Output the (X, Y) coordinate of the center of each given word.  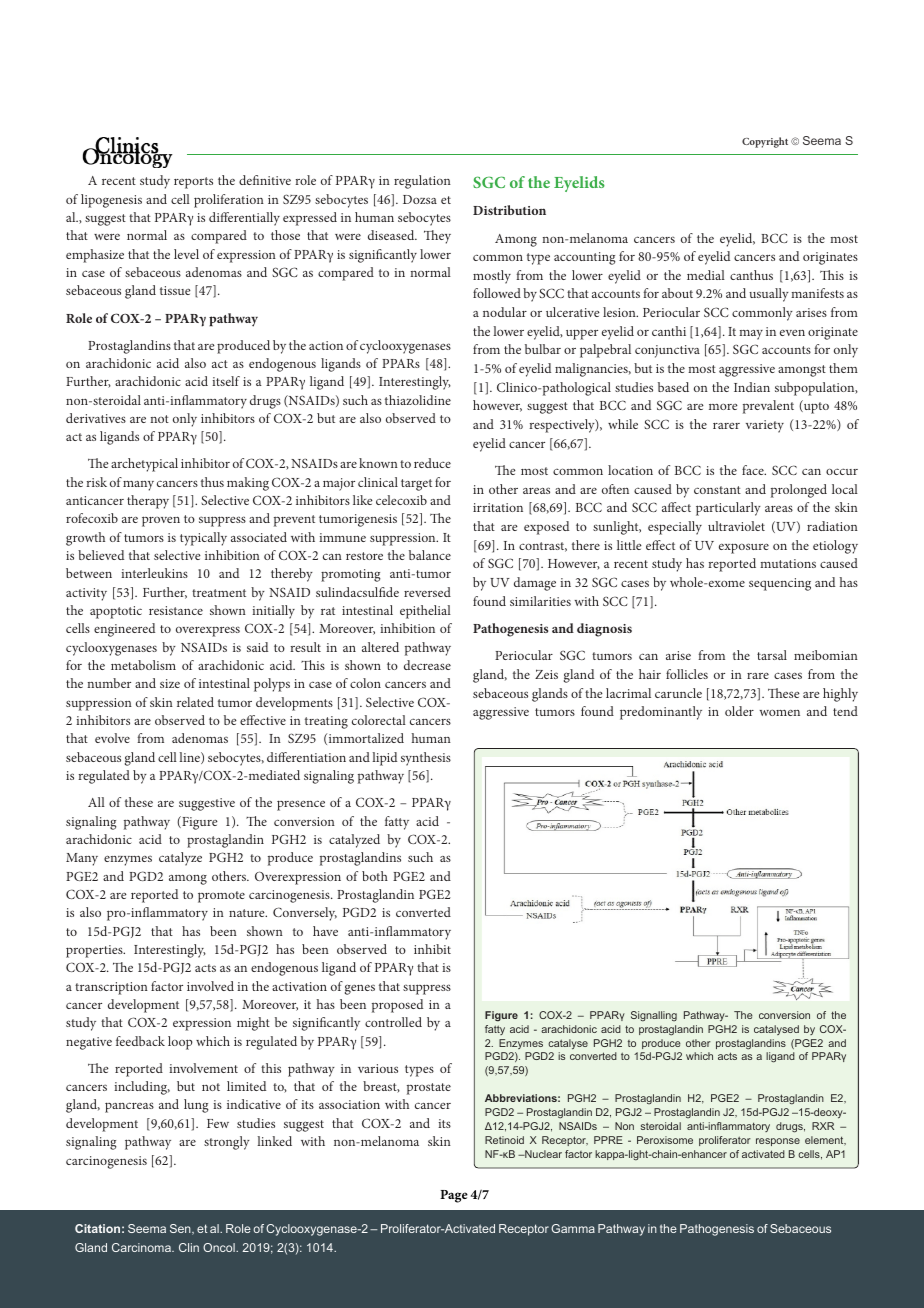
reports (193, 183)
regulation (422, 182)
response (778, 1142)
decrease (427, 665)
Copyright (765, 142)
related (195, 702)
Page (454, 1196)
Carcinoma (142, 1247)
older (739, 711)
